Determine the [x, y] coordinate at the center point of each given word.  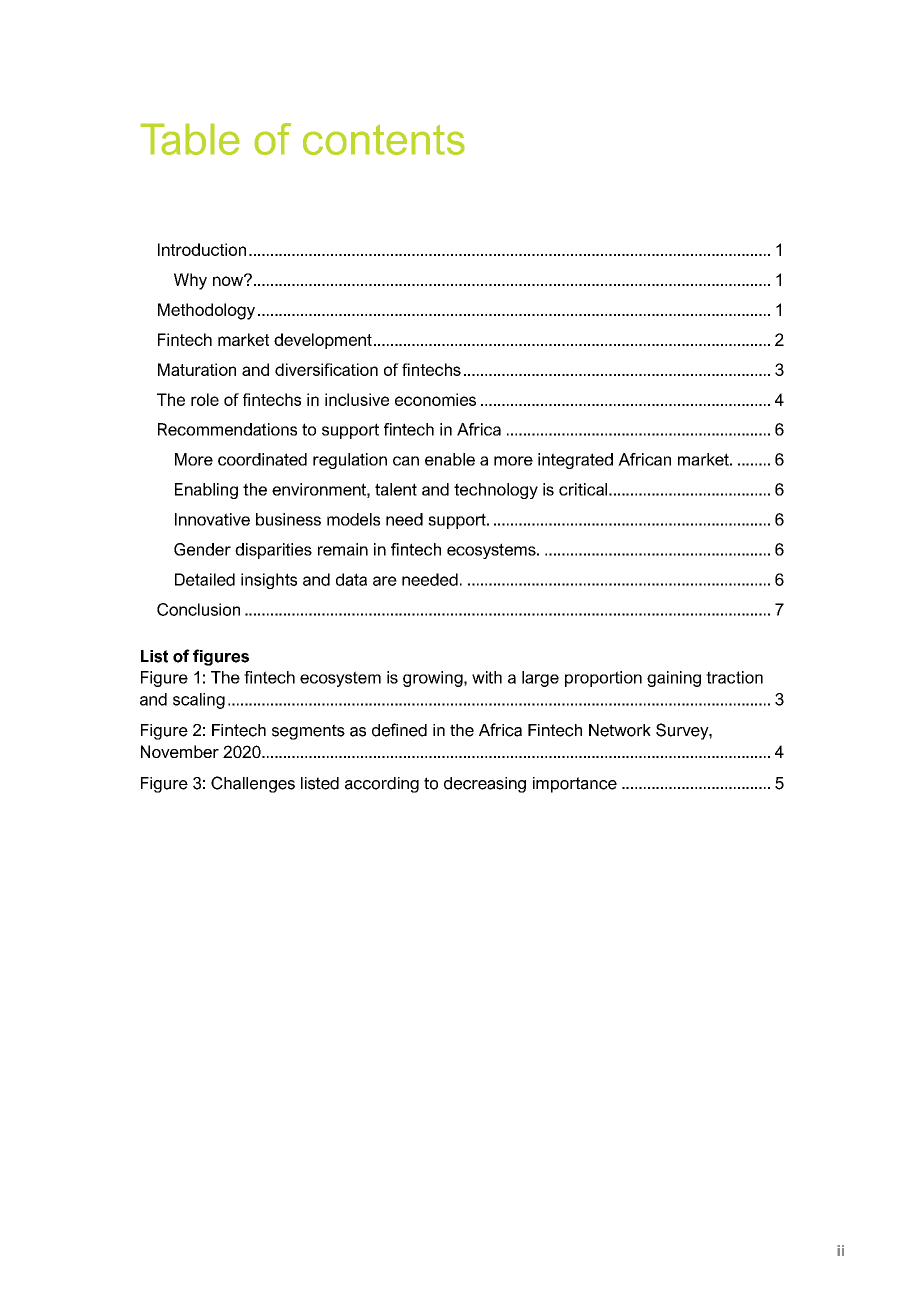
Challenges [253, 784]
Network [620, 730]
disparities [273, 551]
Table [190, 139]
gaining [674, 679]
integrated [575, 461]
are [385, 581]
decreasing [485, 785]
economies [435, 399]
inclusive [357, 399]
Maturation [197, 369]
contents [384, 139]
